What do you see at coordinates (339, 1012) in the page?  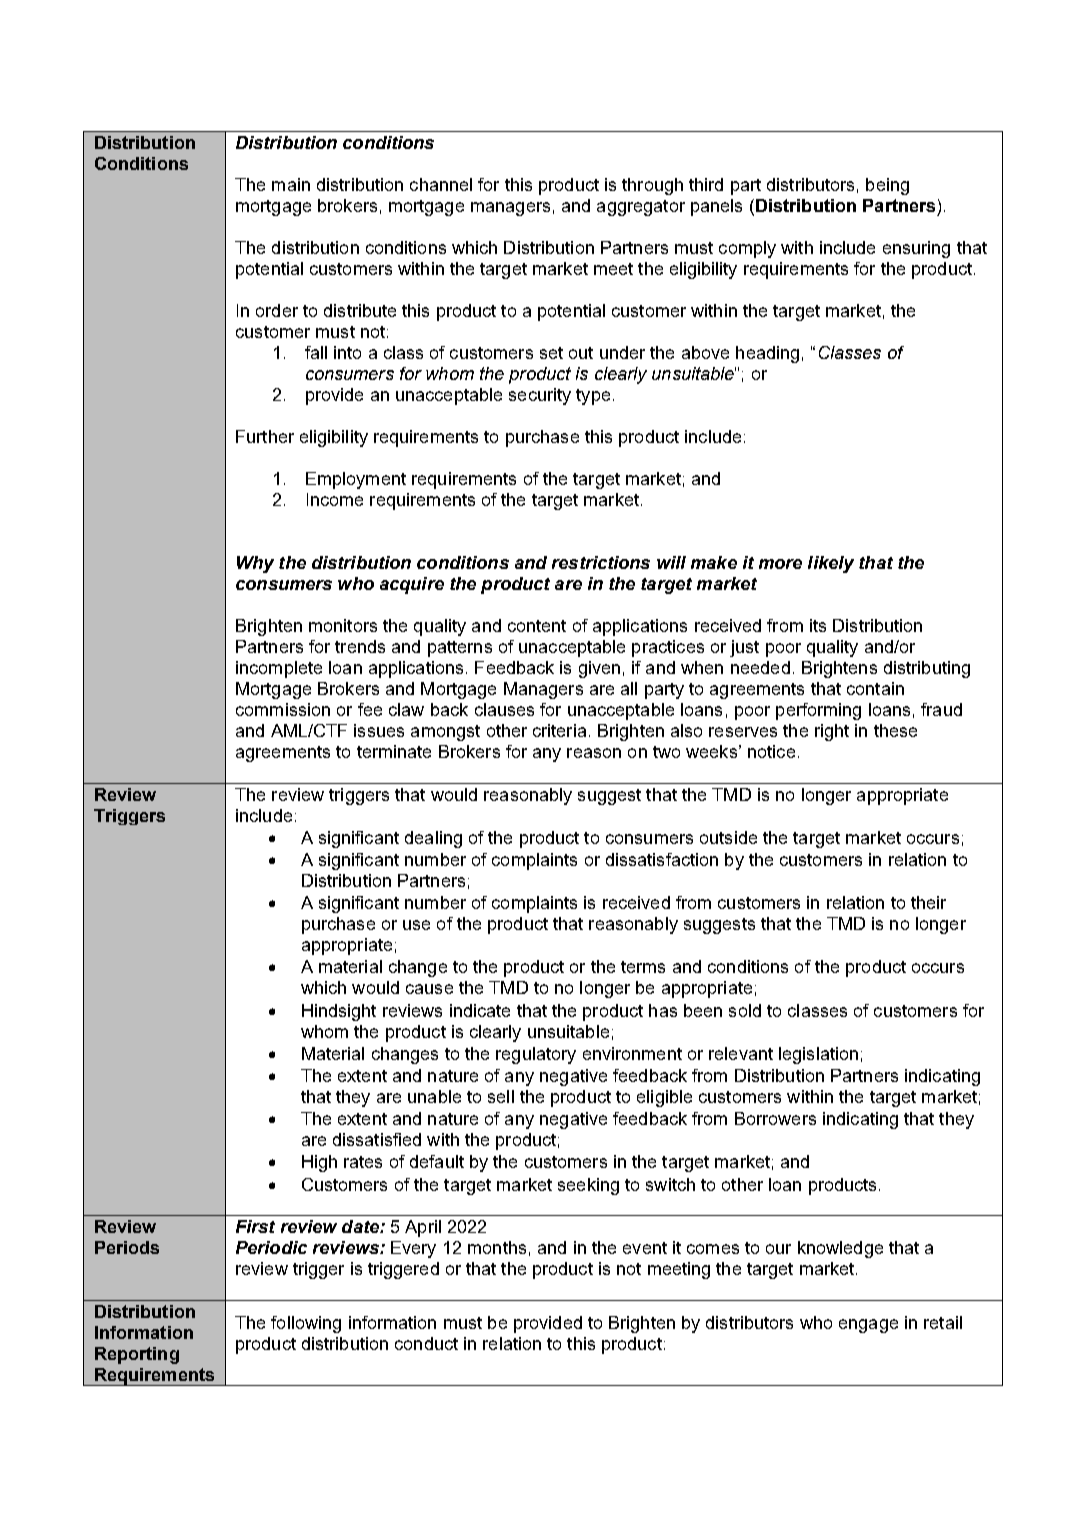 I see `Hindsight` at bounding box center [339, 1012].
